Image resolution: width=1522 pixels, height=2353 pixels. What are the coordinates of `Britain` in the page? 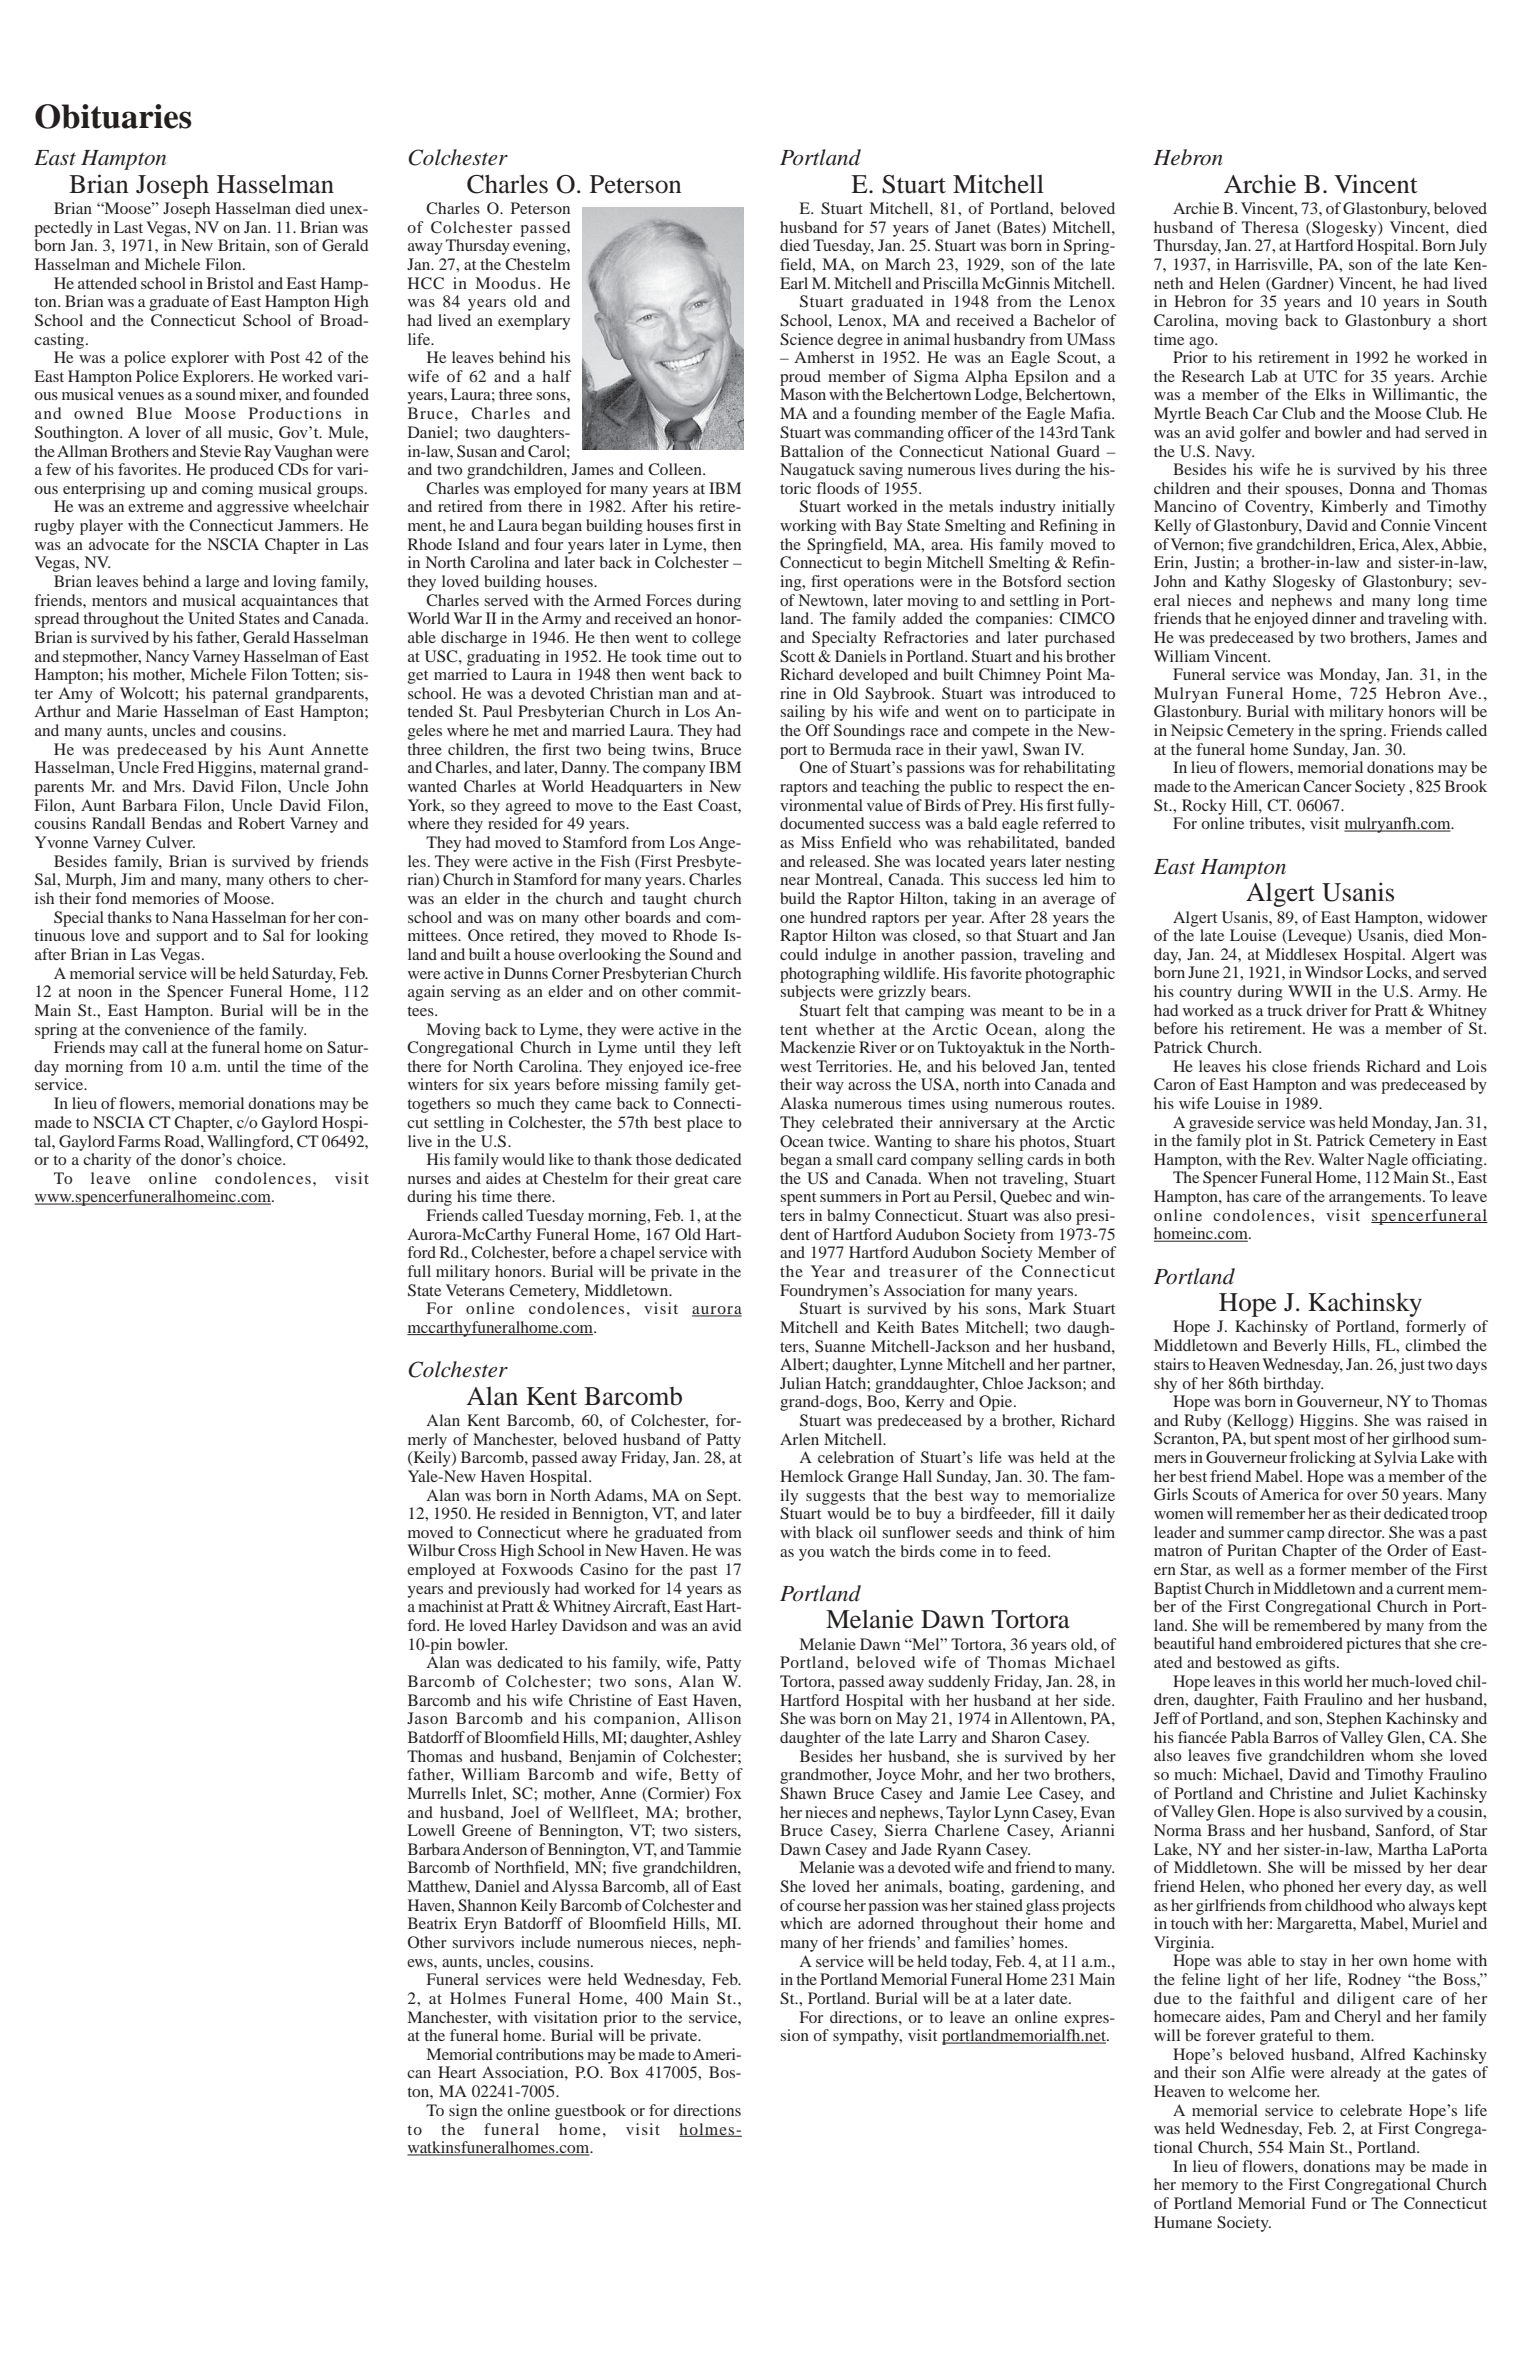 It's located at (243, 245).
